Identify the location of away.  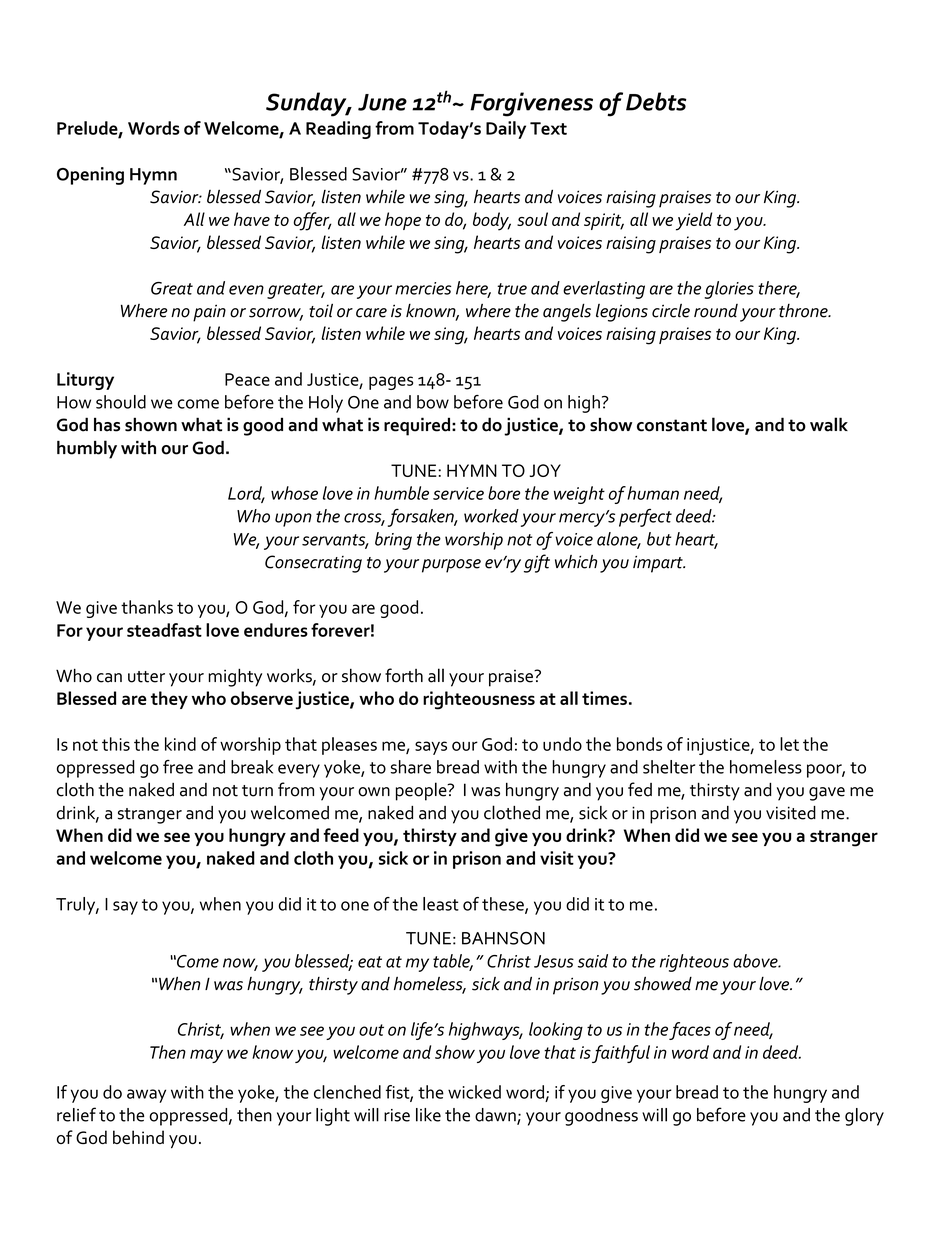
(146, 1096).
